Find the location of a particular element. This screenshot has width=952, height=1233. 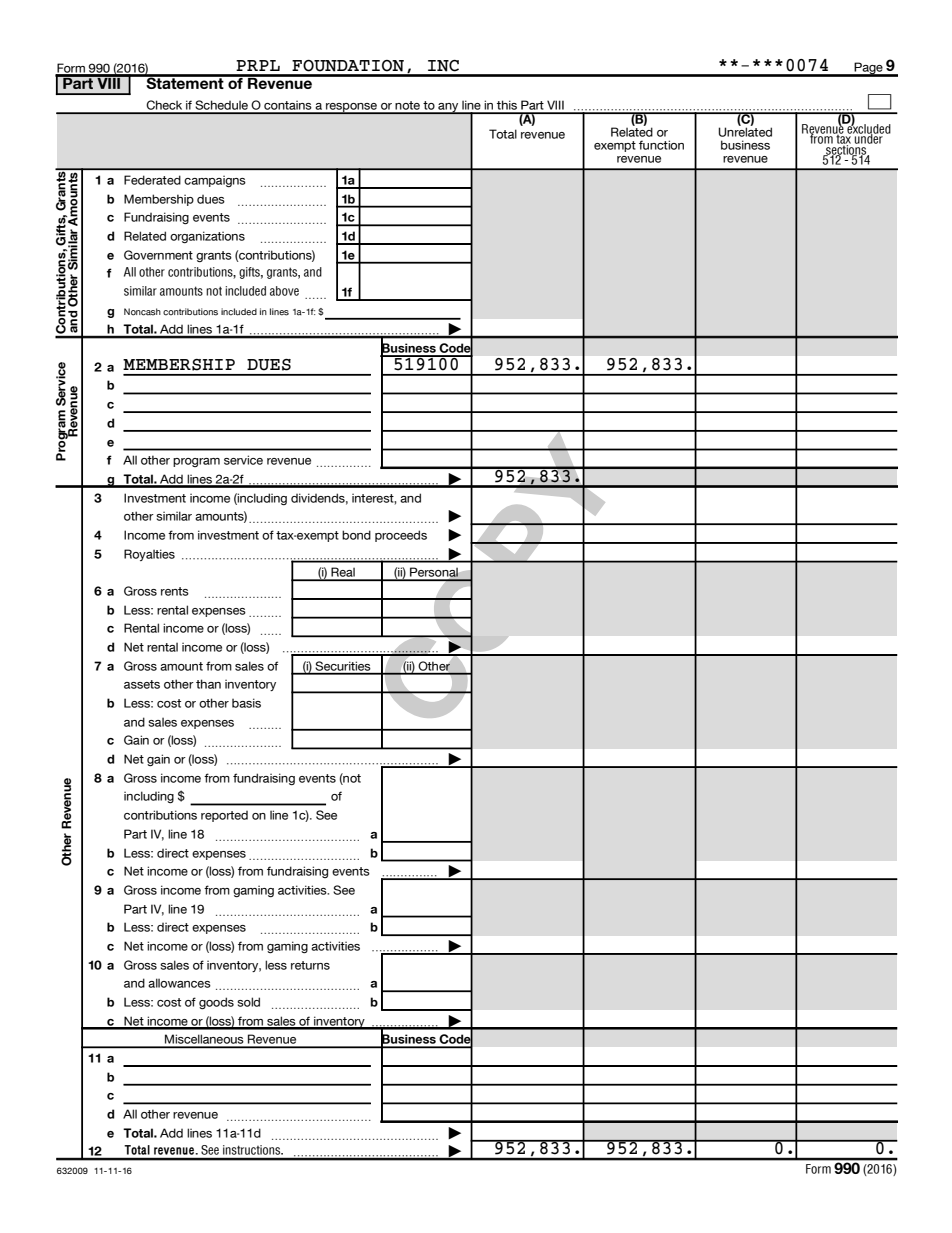

proceeds is located at coordinates (401, 536).
